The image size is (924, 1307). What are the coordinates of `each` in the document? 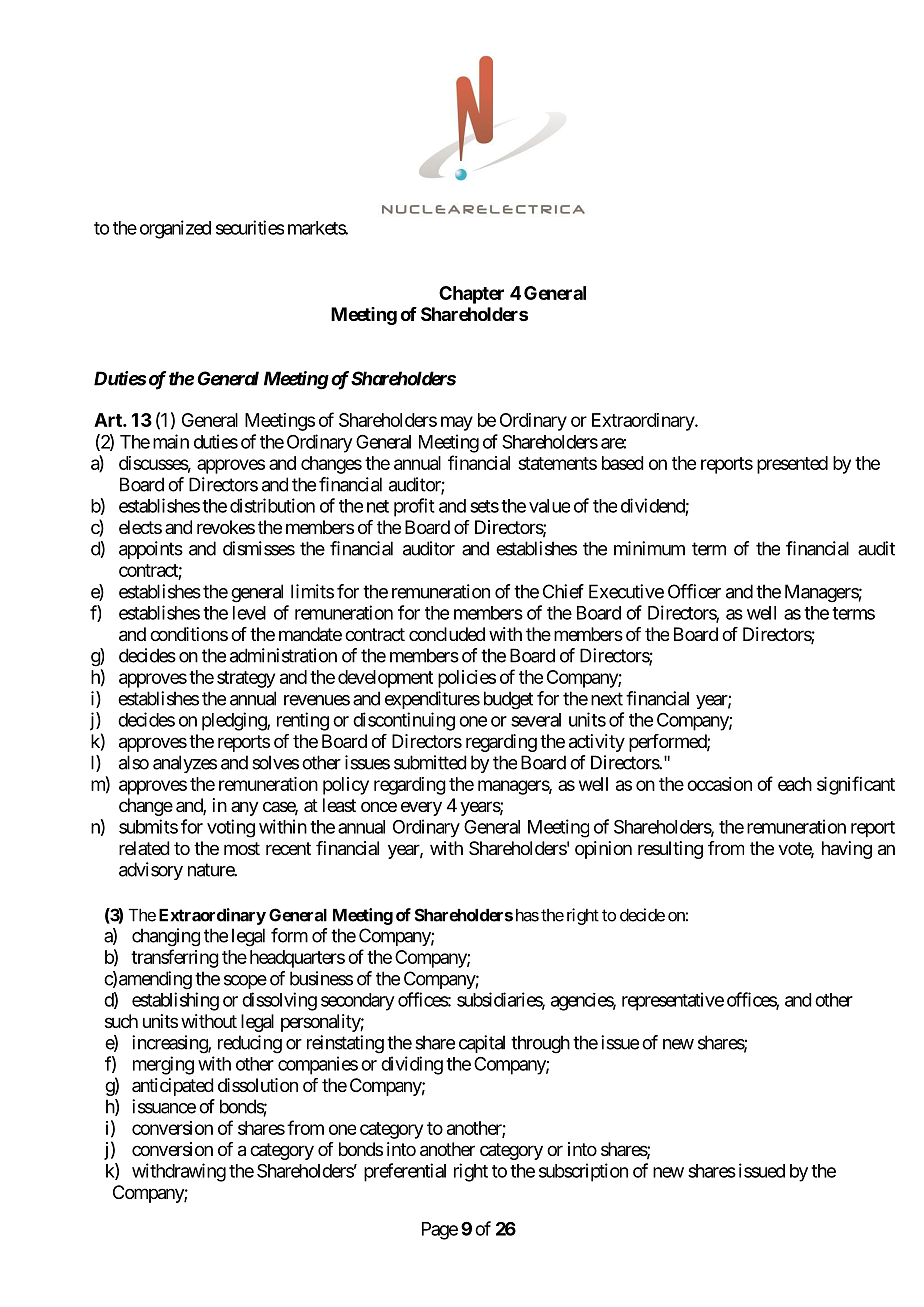 It's located at (795, 784).
